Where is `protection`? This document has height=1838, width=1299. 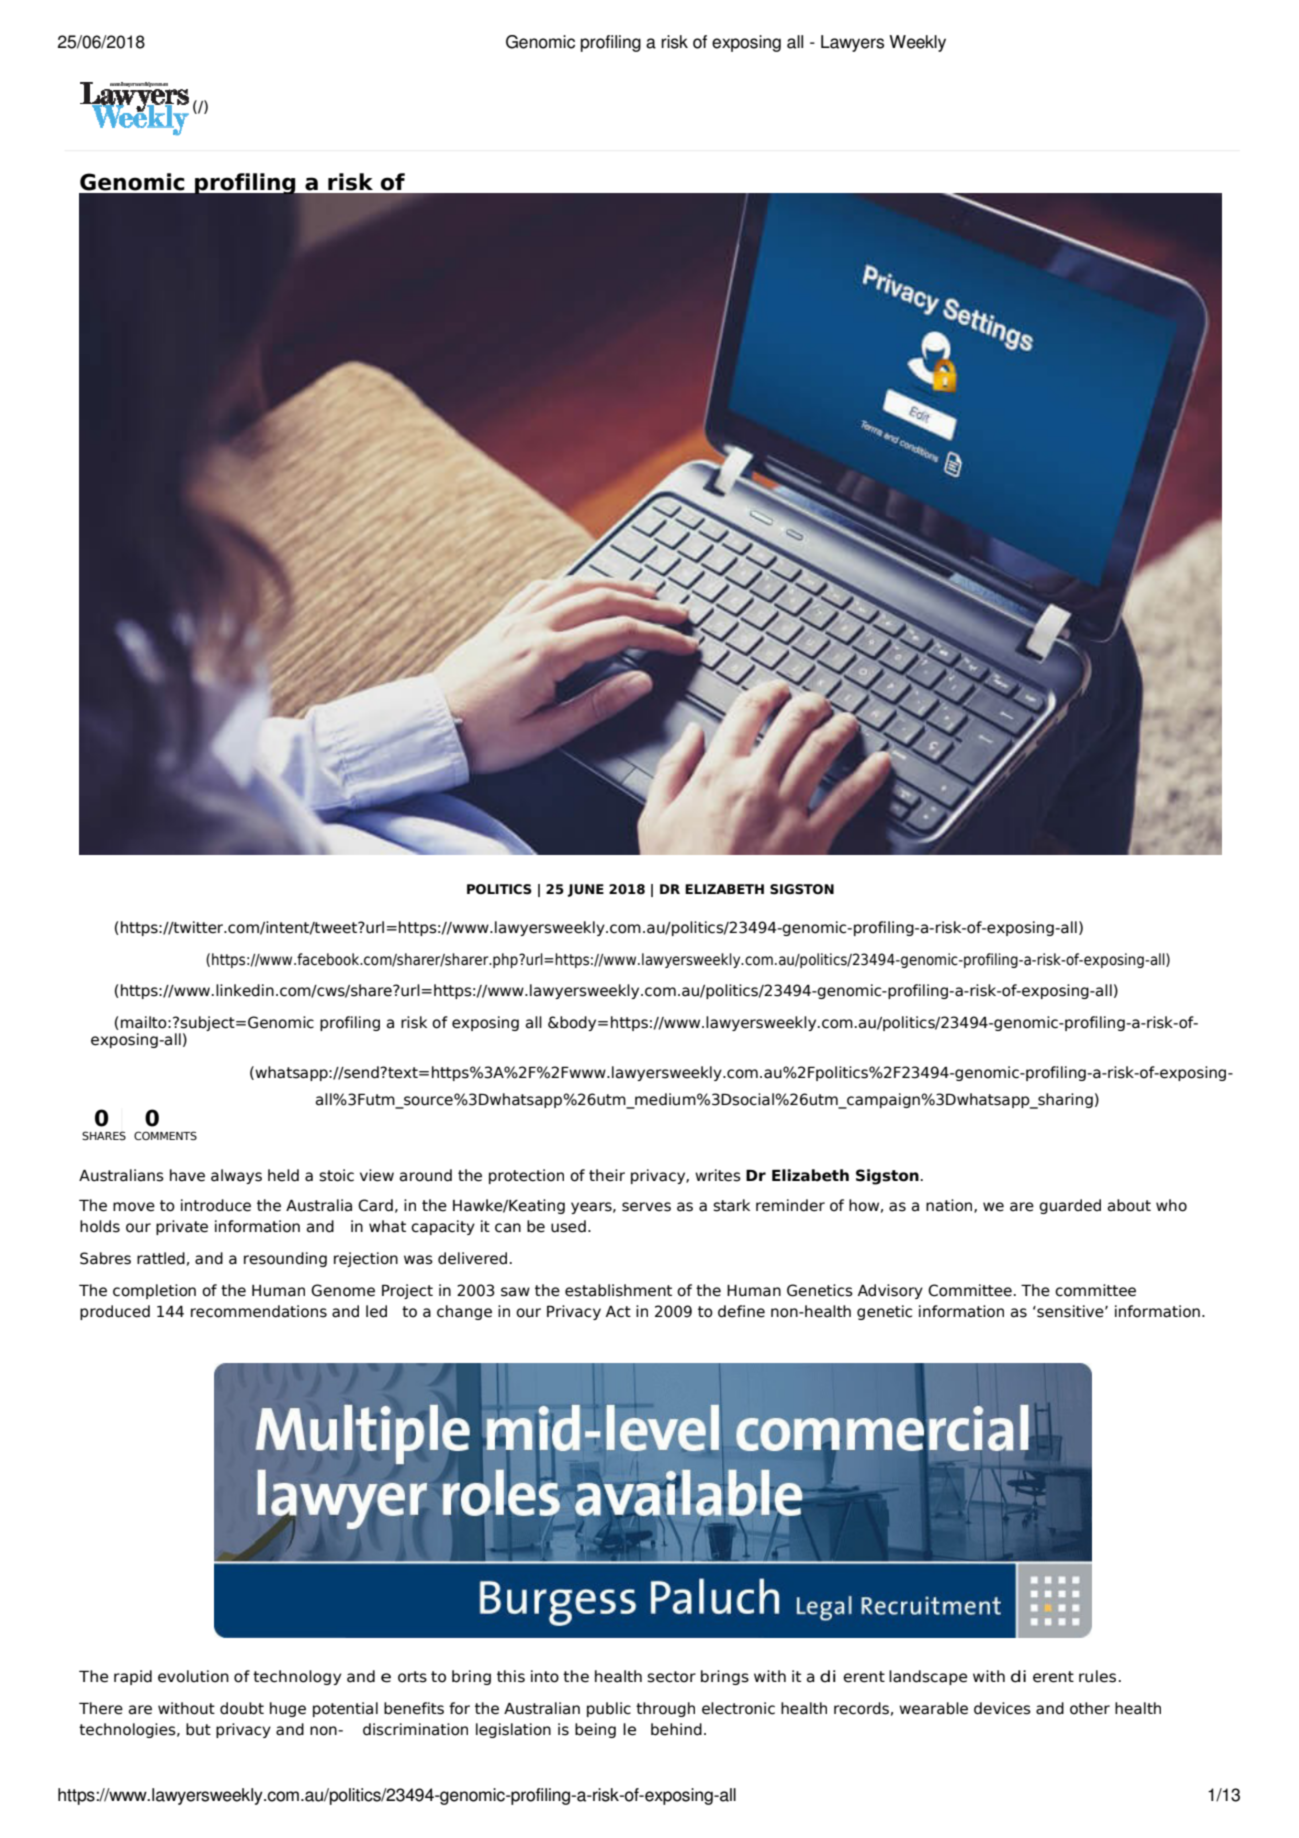
protection is located at coordinates (526, 1176).
